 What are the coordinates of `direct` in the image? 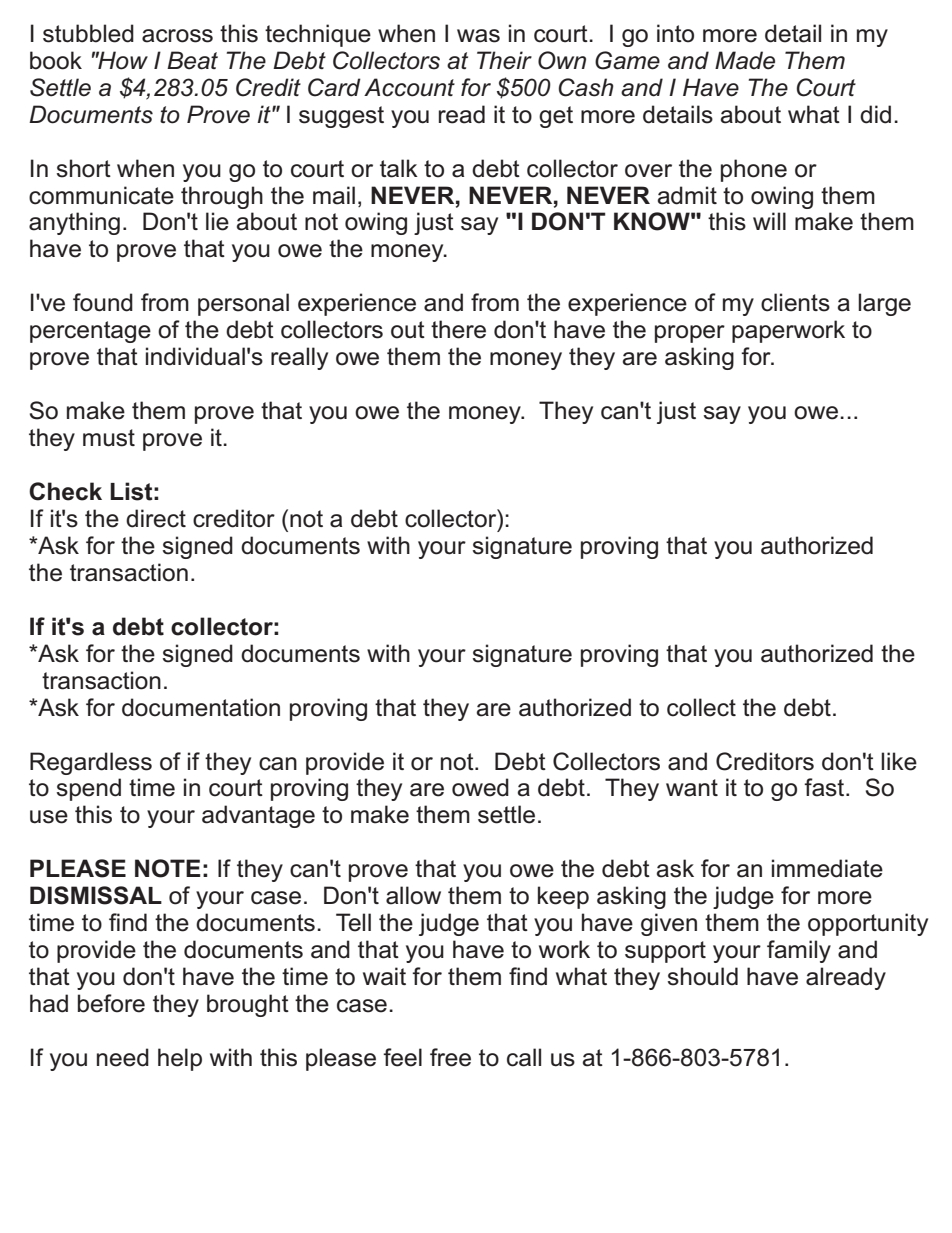 It's located at (156, 518).
